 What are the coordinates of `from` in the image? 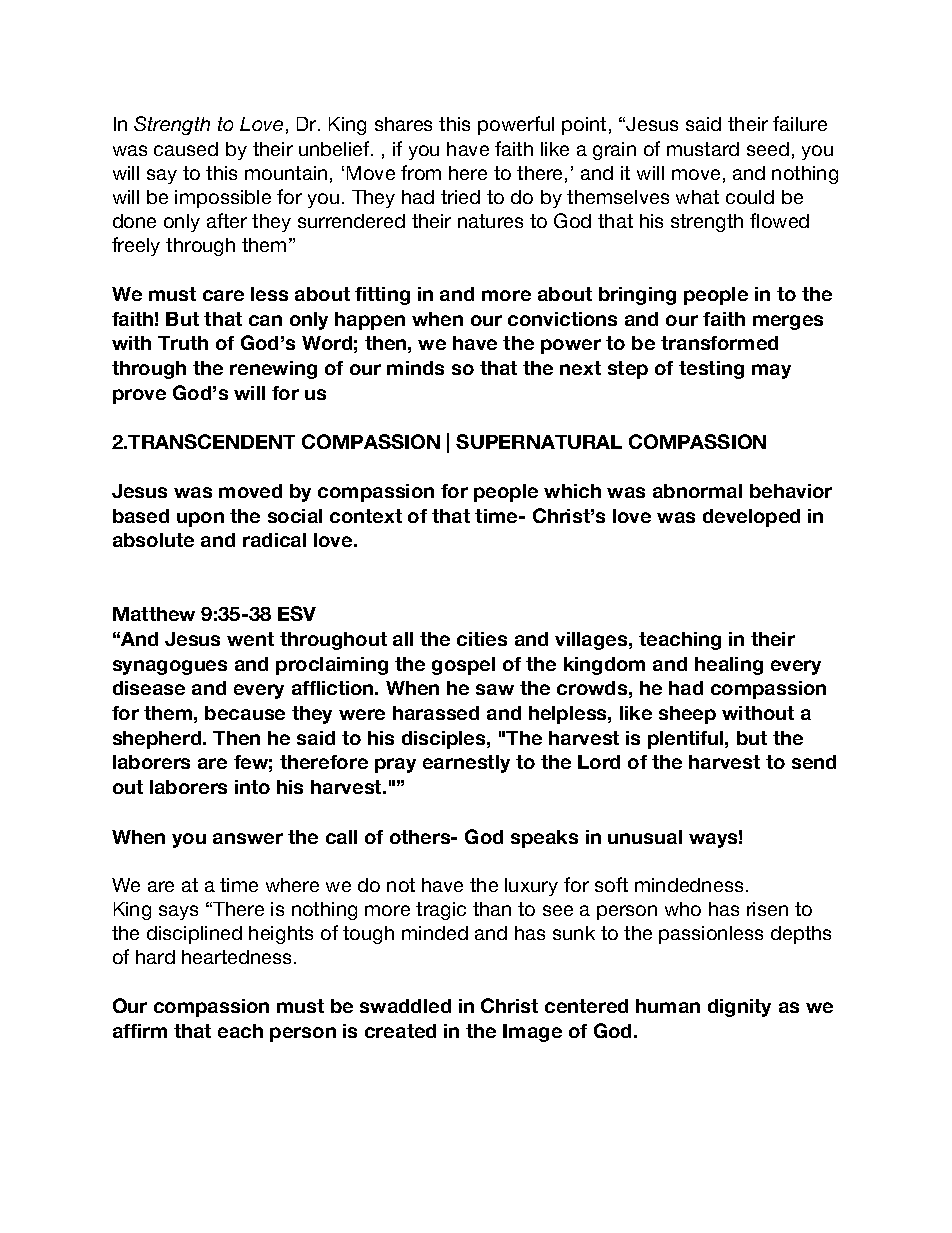 It's located at (421, 172).
